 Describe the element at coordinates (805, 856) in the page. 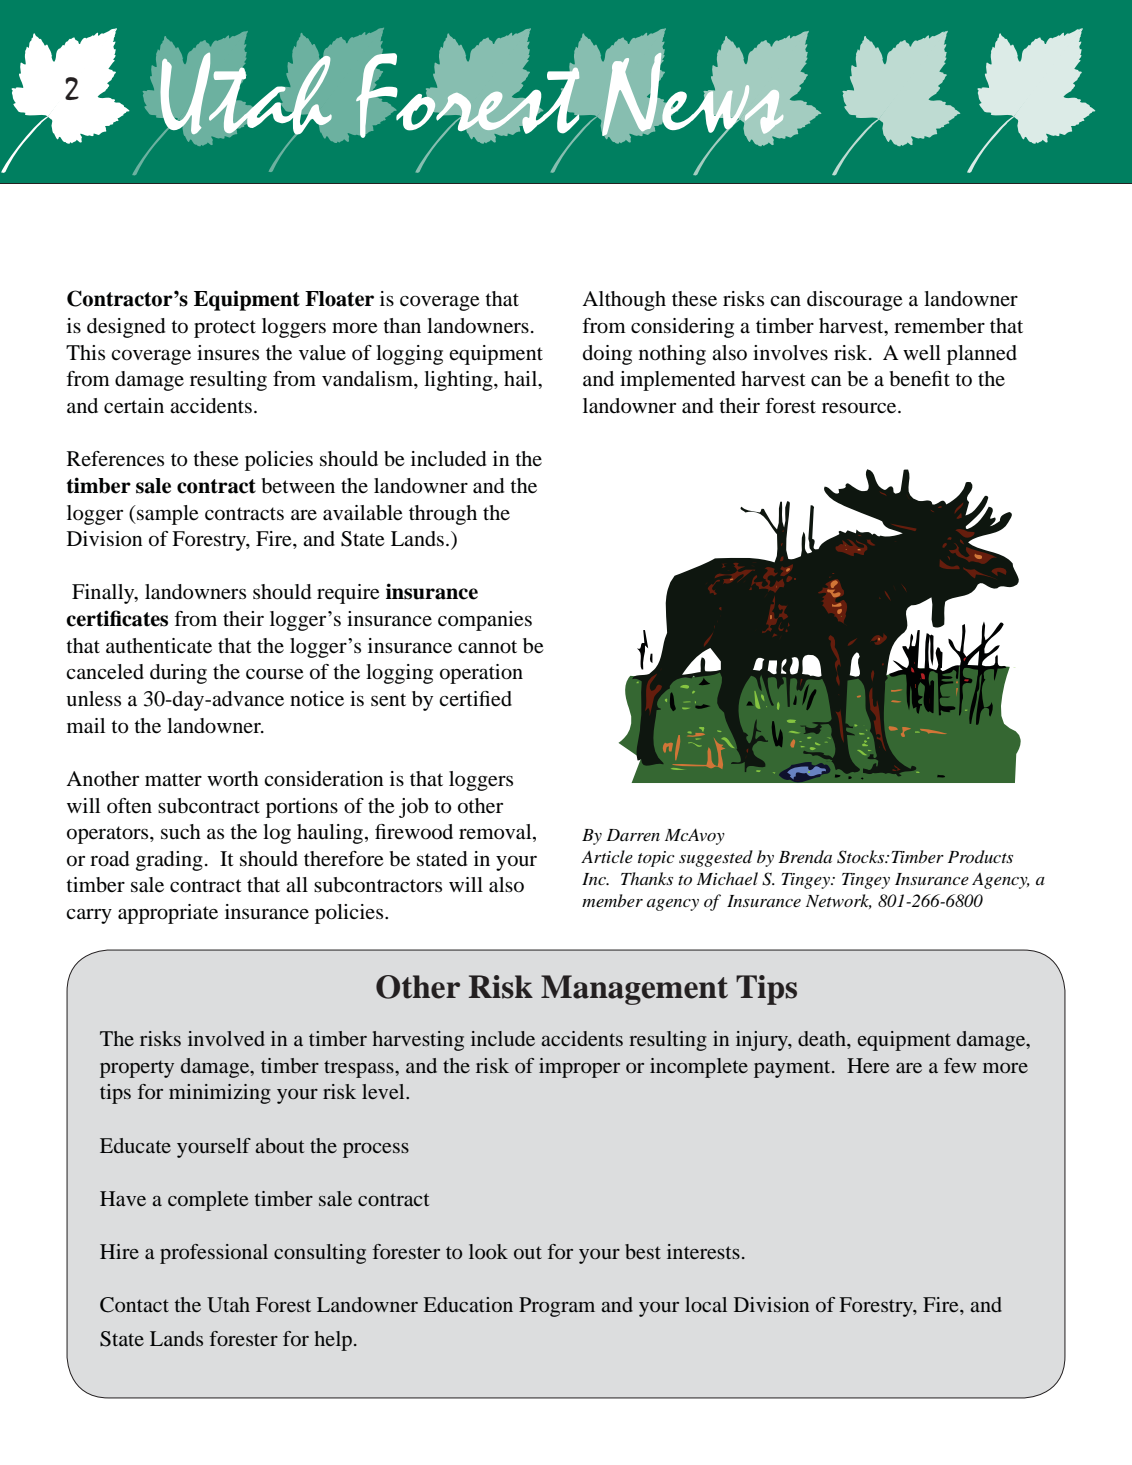

I see `Brenda` at that location.
